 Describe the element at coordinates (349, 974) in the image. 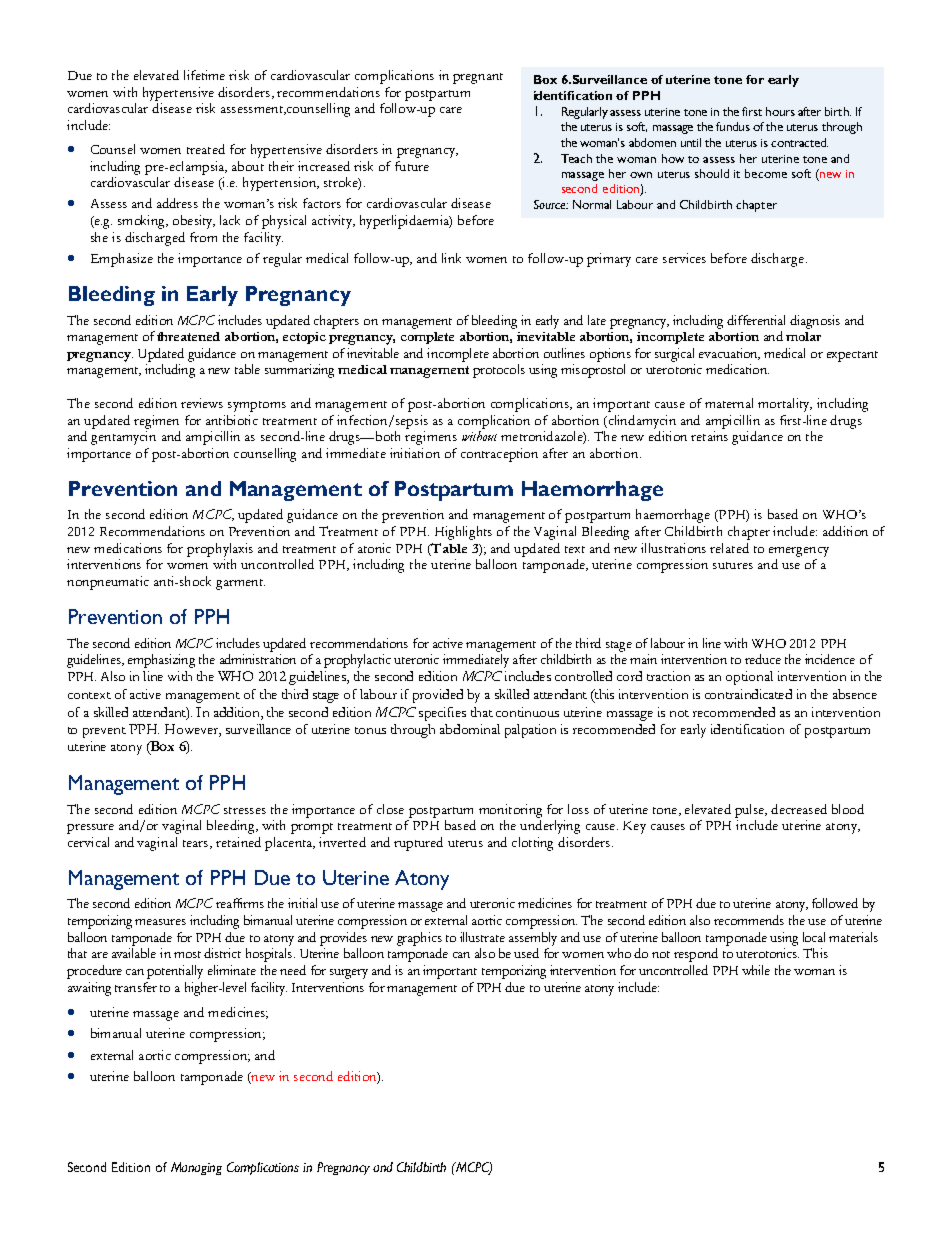

I see `surgery` at that location.
